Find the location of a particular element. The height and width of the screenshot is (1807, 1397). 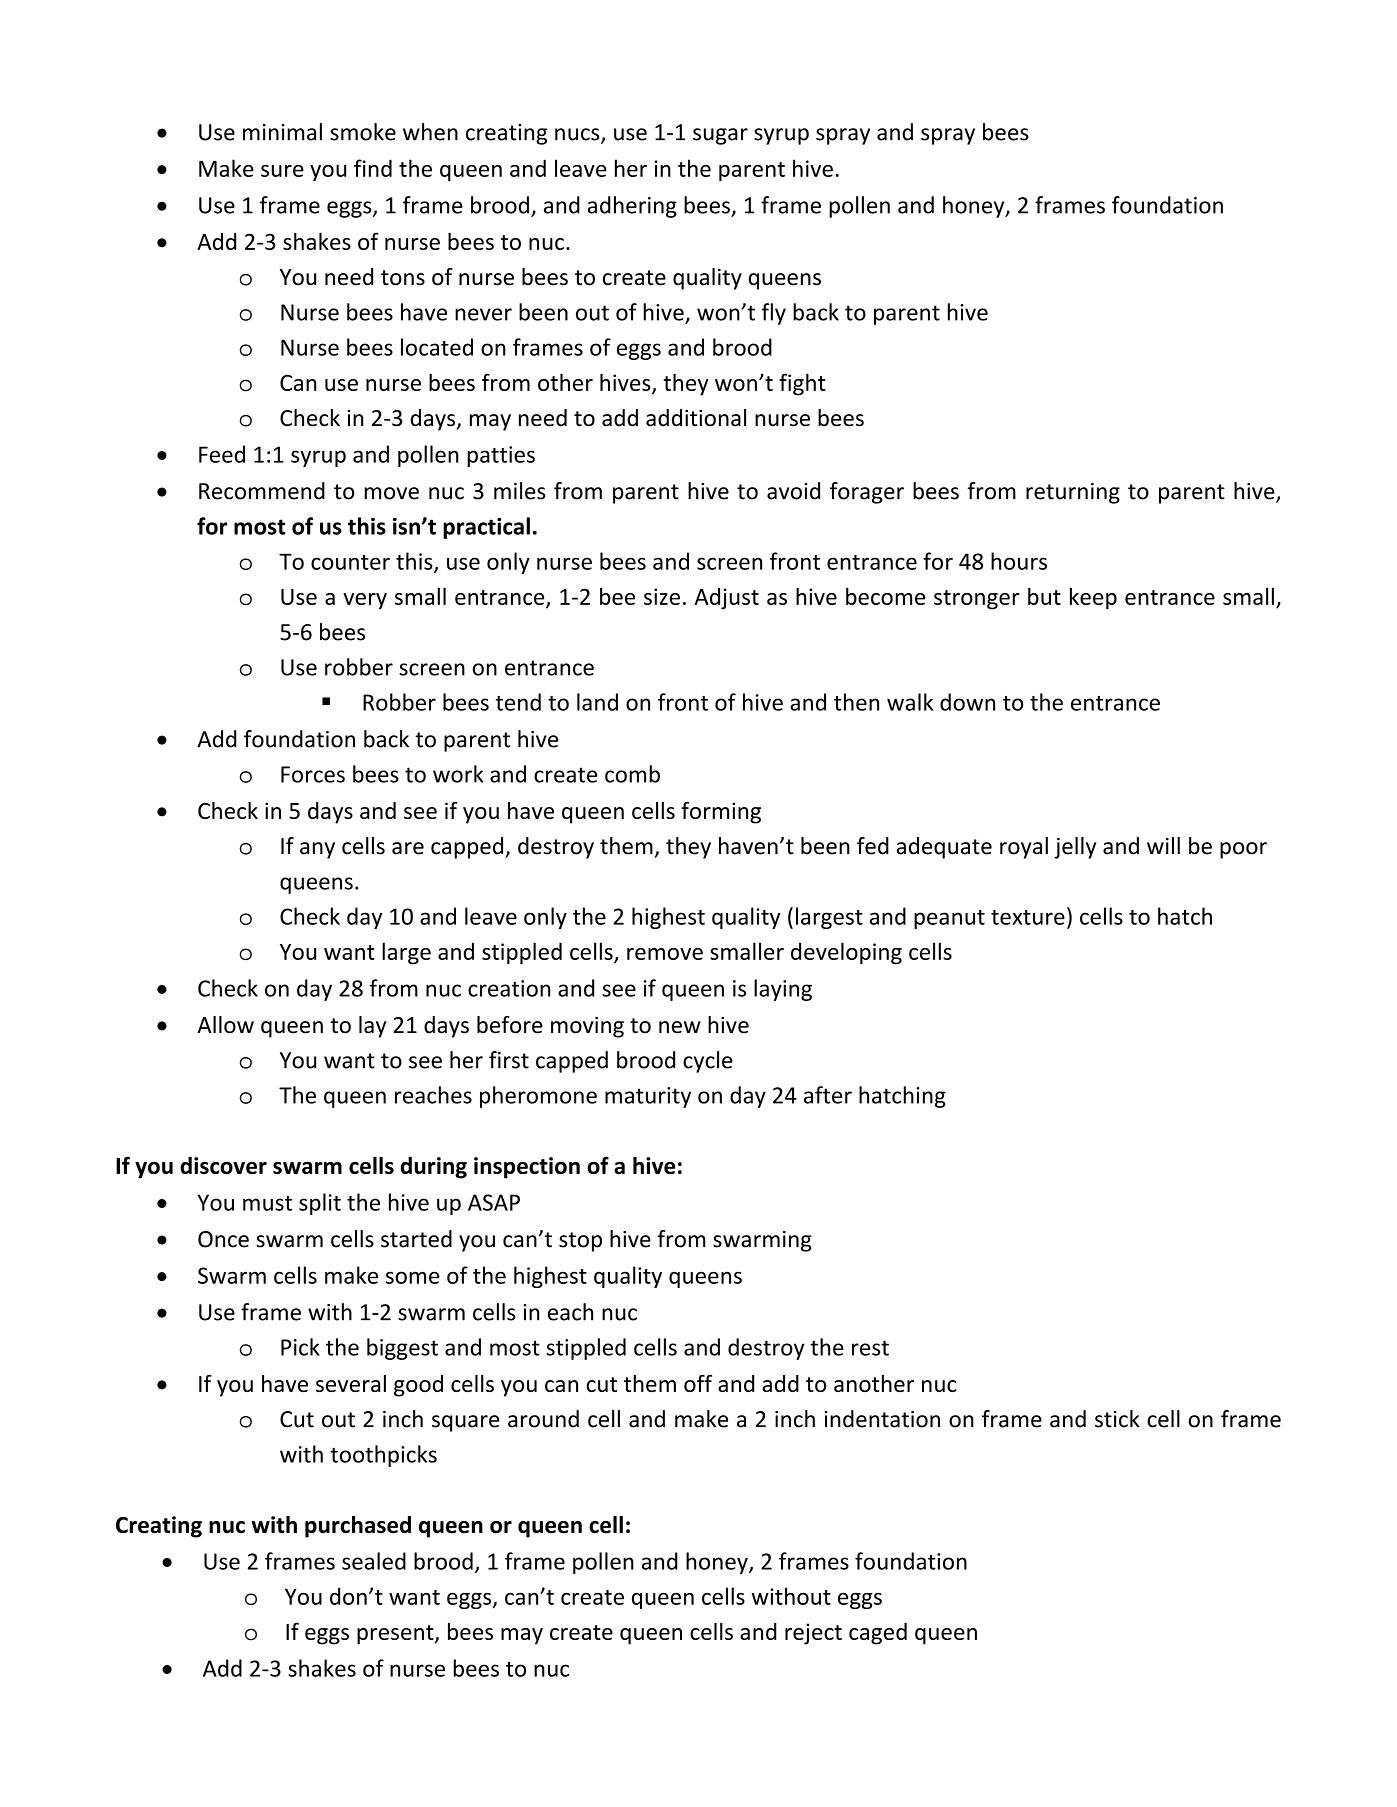

additional is located at coordinates (696, 418).
